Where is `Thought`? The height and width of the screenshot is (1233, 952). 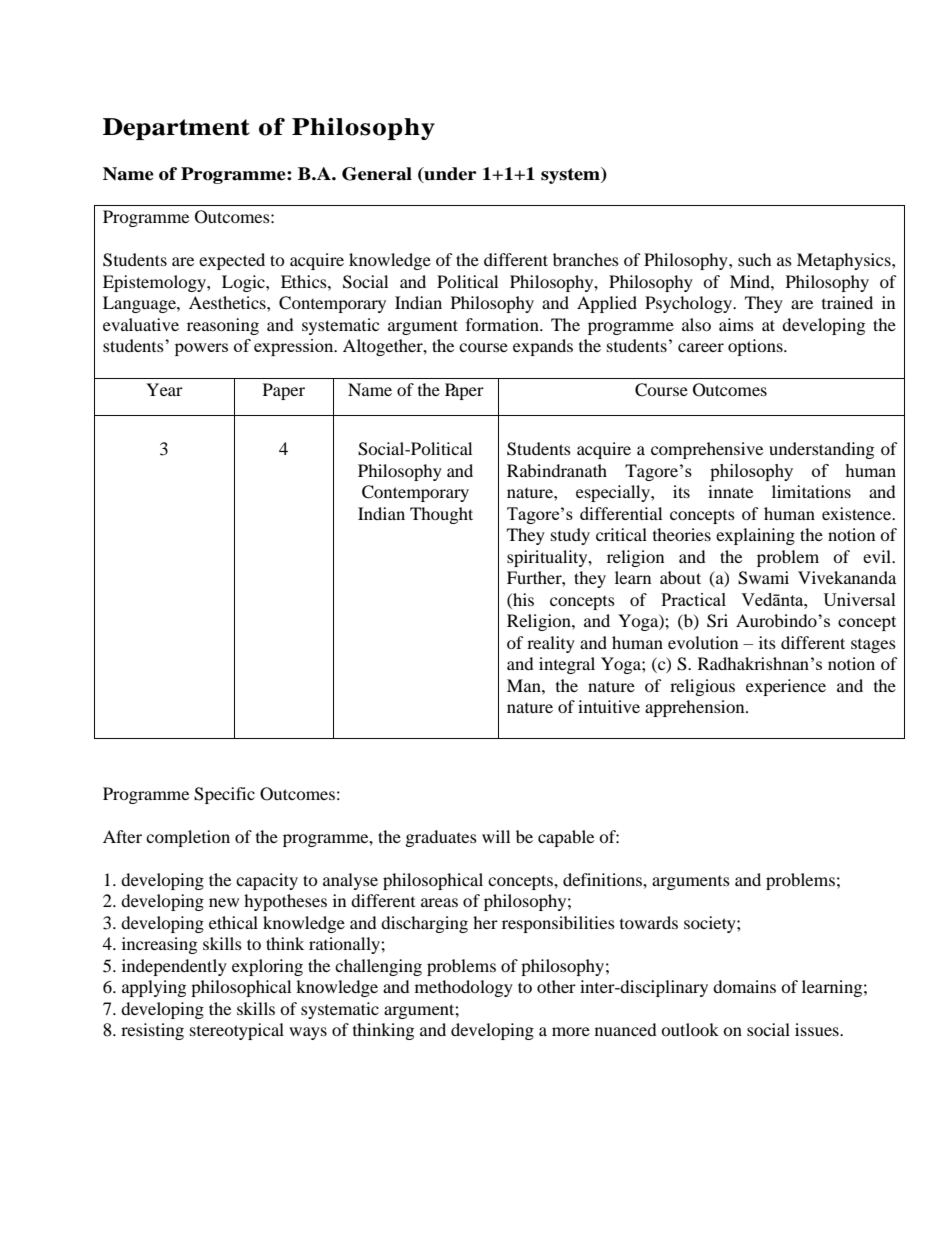
Thought is located at coordinates (441, 515).
